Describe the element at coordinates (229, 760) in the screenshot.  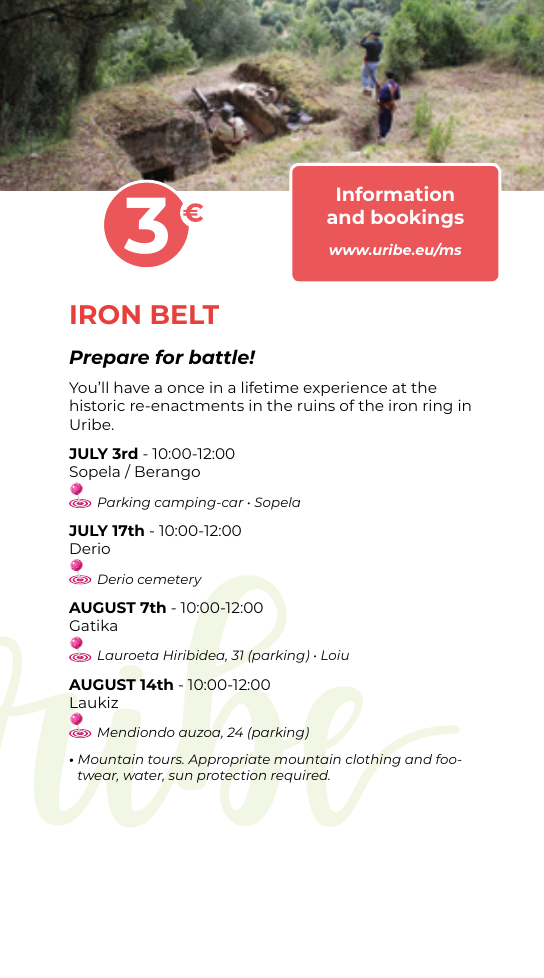
I see `Appropriate` at that location.
